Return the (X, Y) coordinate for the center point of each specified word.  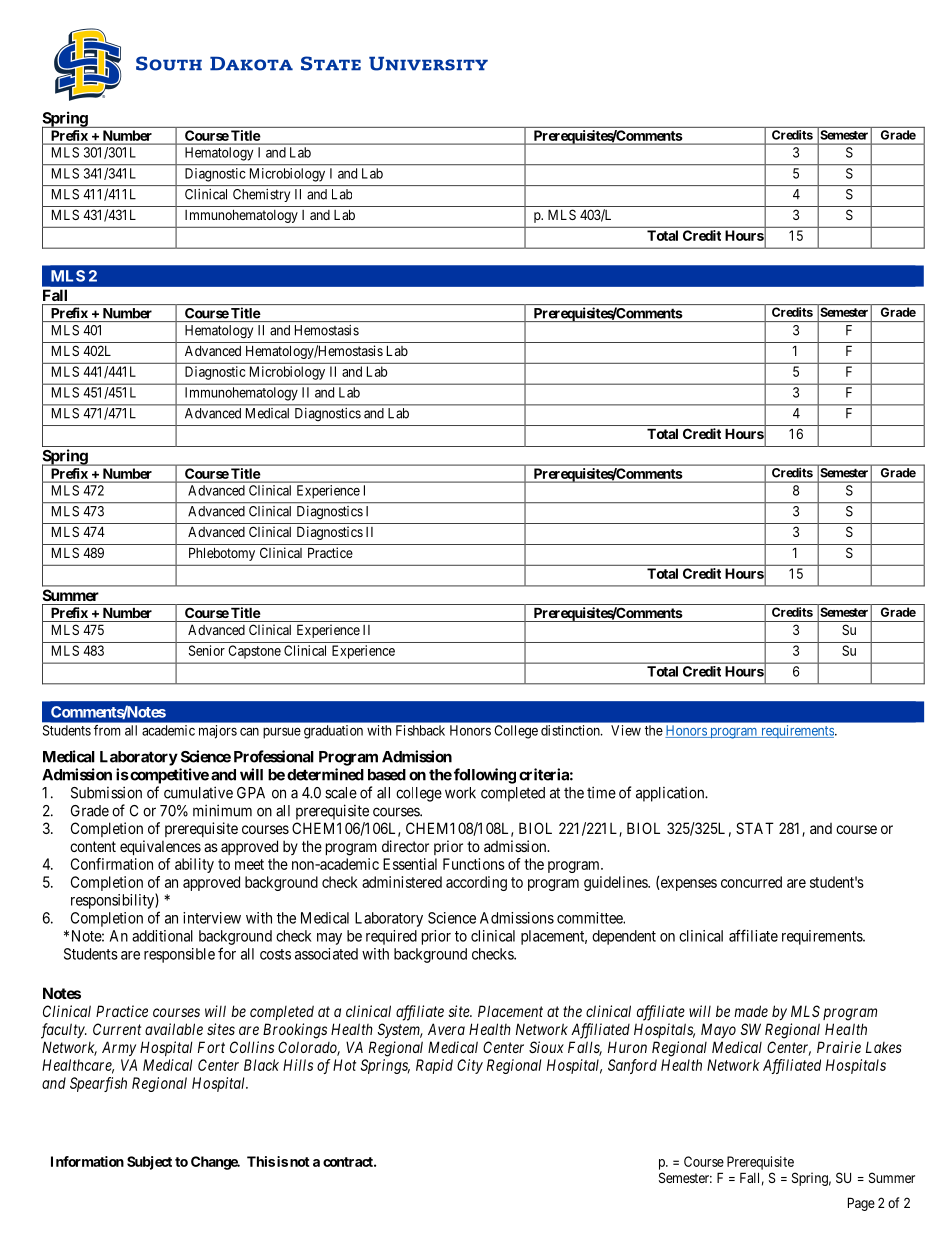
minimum (222, 810)
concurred (751, 882)
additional (162, 936)
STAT (755, 828)
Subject (149, 1163)
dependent (624, 937)
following (485, 776)
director (405, 846)
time (601, 792)
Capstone (255, 652)
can (249, 731)
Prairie (839, 1047)
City (470, 1066)
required (391, 937)
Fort (211, 1047)
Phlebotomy (222, 554)
